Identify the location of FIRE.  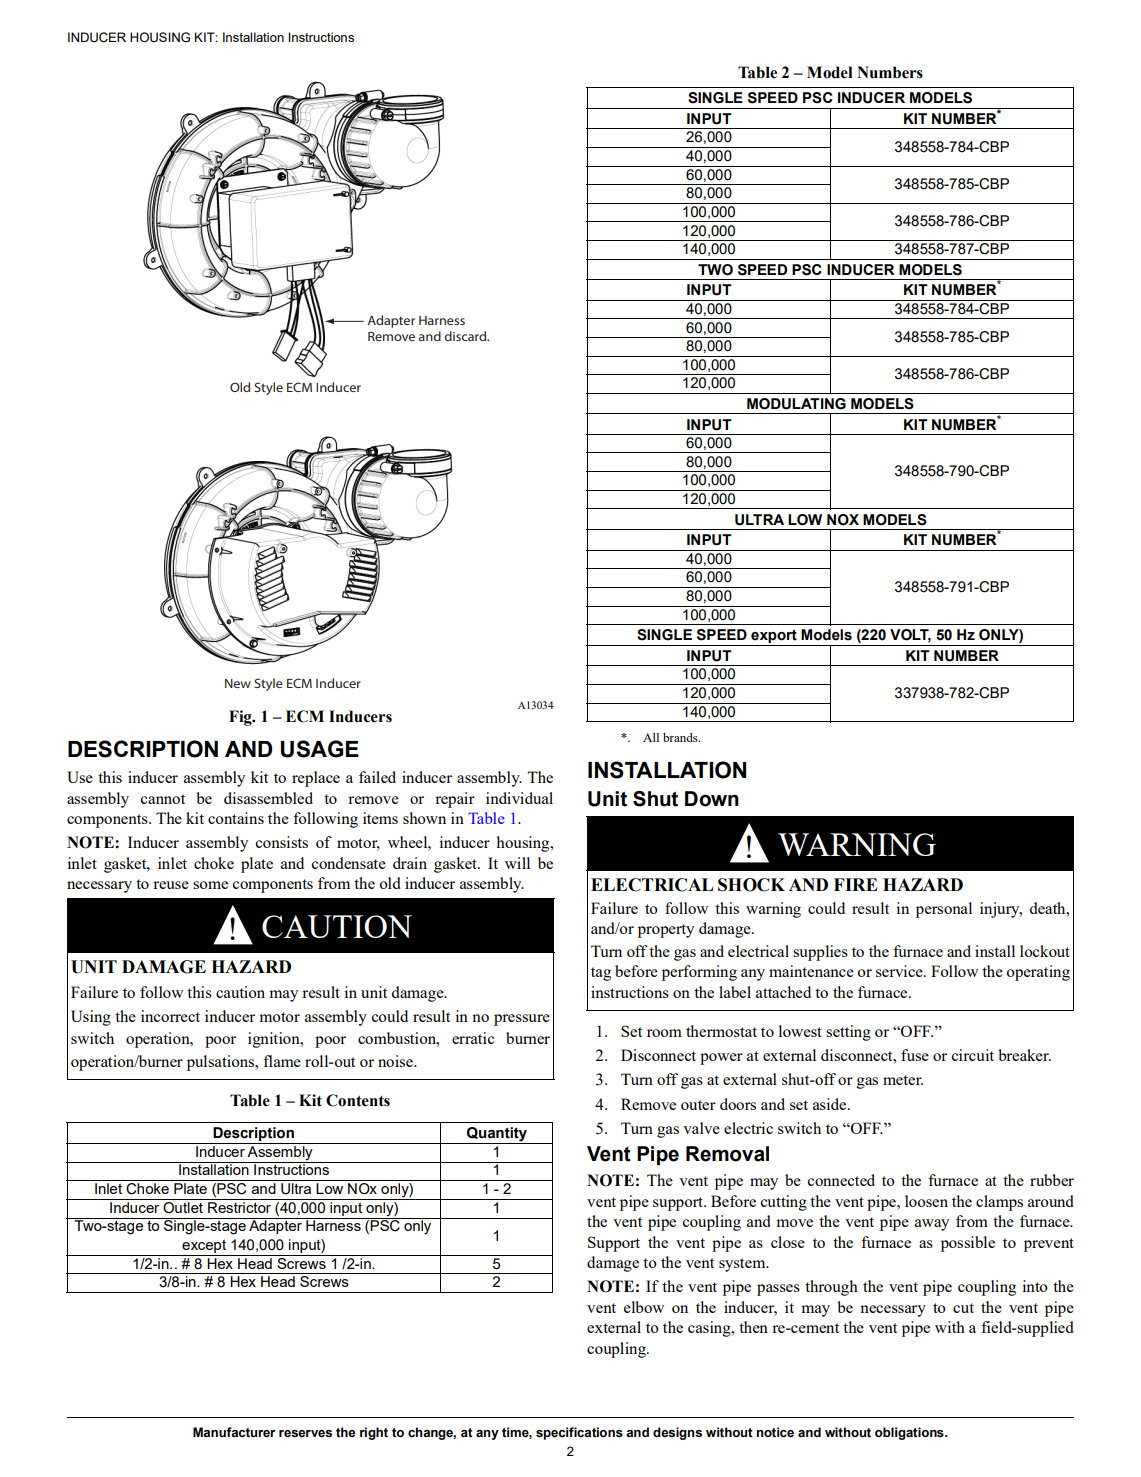
(856, 884).
